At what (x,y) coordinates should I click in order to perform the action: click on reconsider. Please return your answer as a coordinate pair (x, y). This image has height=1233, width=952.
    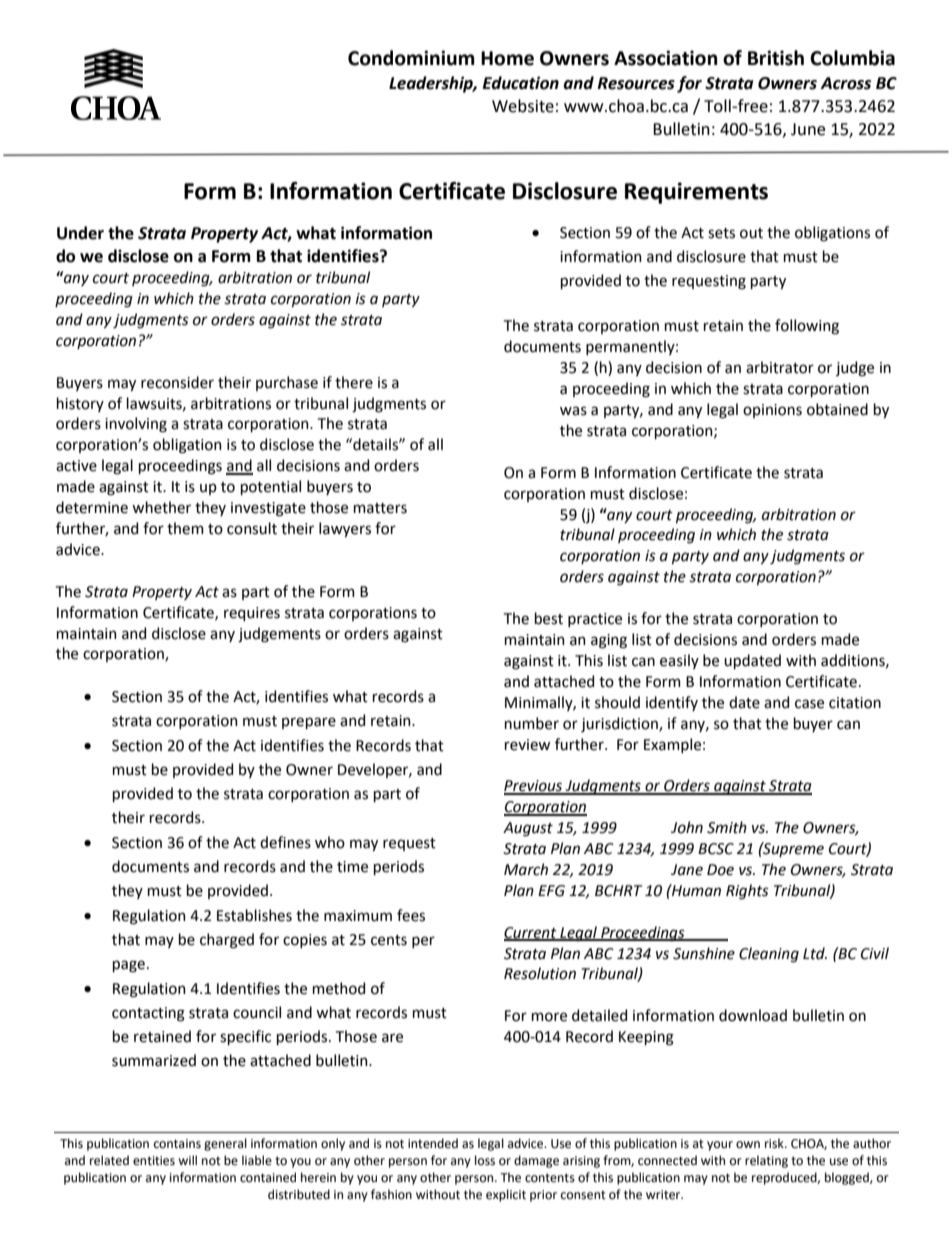
    Looking at the image, I should click on (177, 382).
